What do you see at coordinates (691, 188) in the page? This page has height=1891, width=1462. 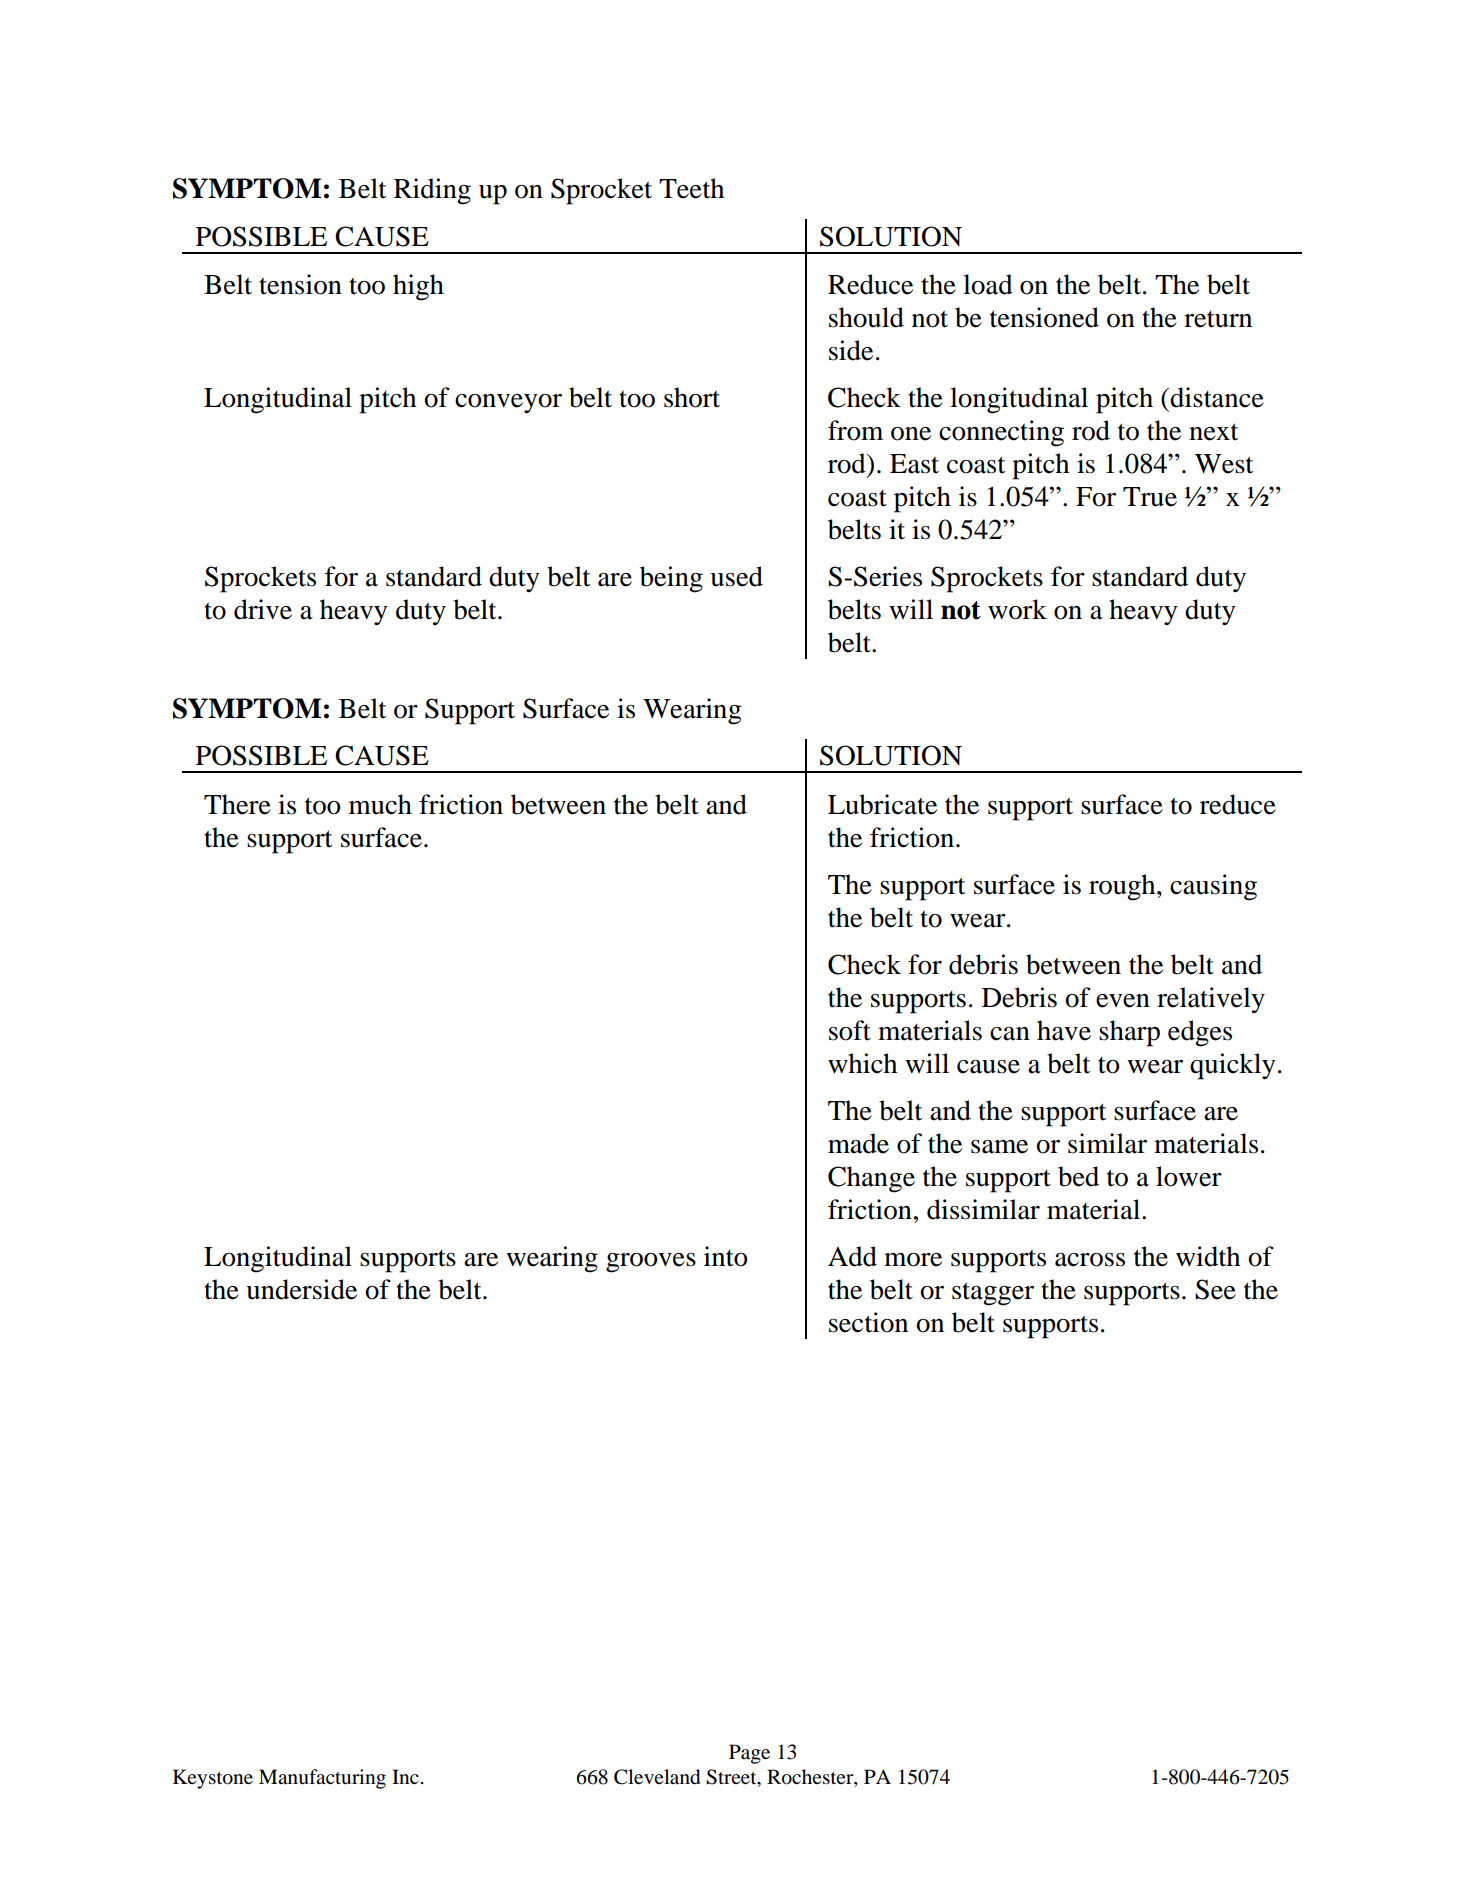 I see `Teeth` at bounding box center [691, 188].
